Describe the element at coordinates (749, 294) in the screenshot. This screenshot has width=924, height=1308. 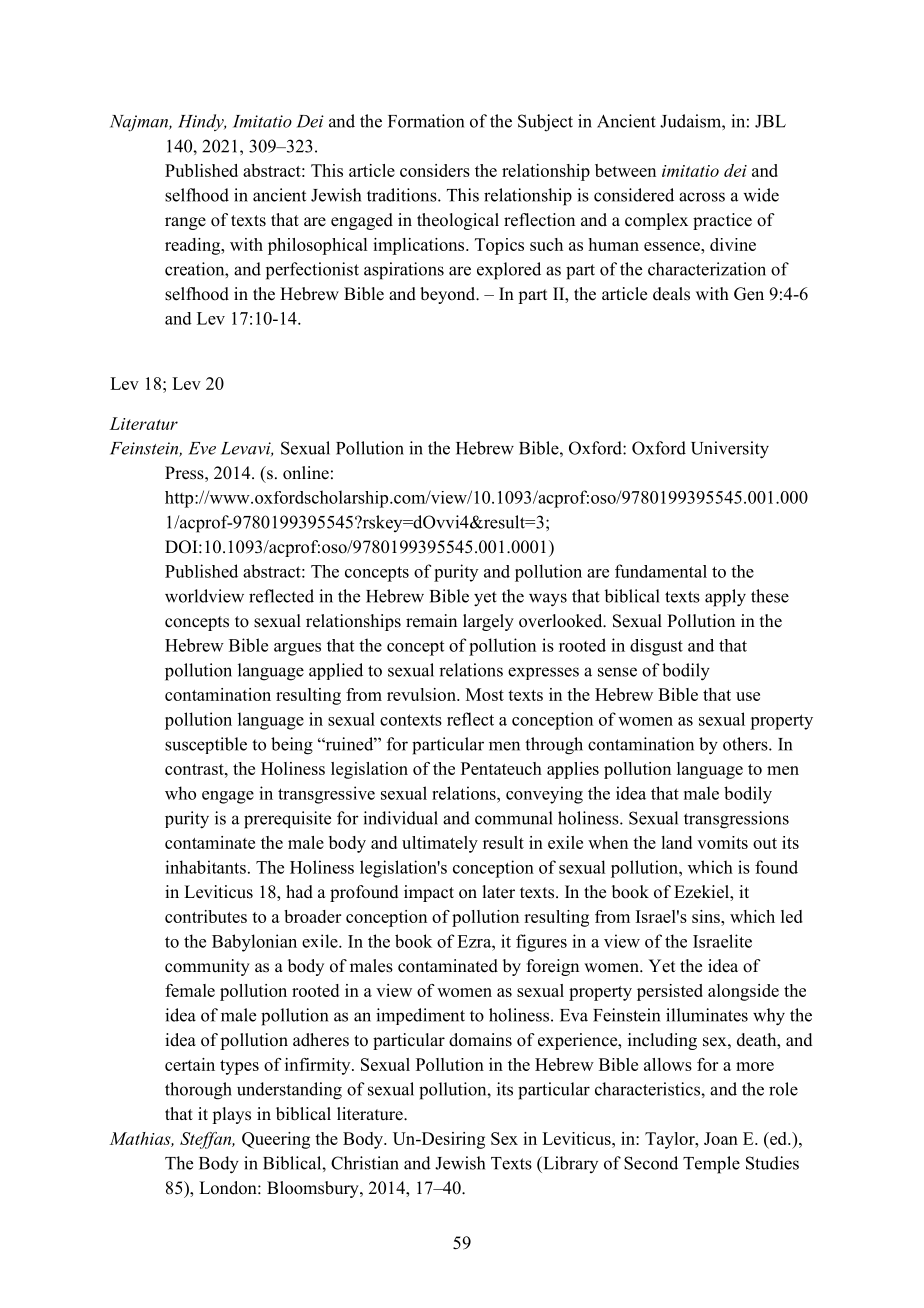
I see `Gen` at that location.
